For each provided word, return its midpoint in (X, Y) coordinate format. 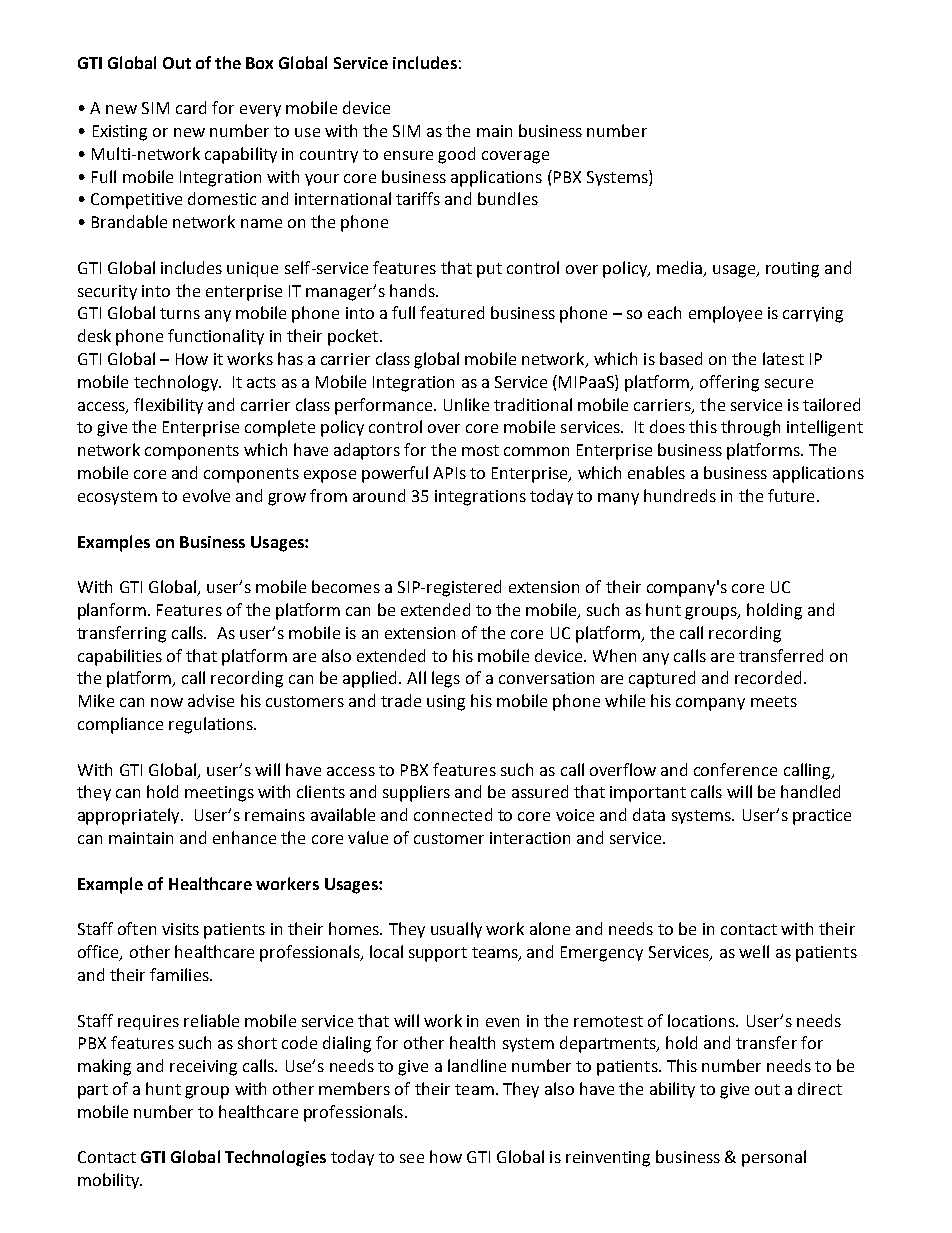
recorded (768, 677)
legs (446, 679)
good (456, 155)
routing (792, 270)
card (191, 107)
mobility (110, 1181)
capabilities (120, 657)
